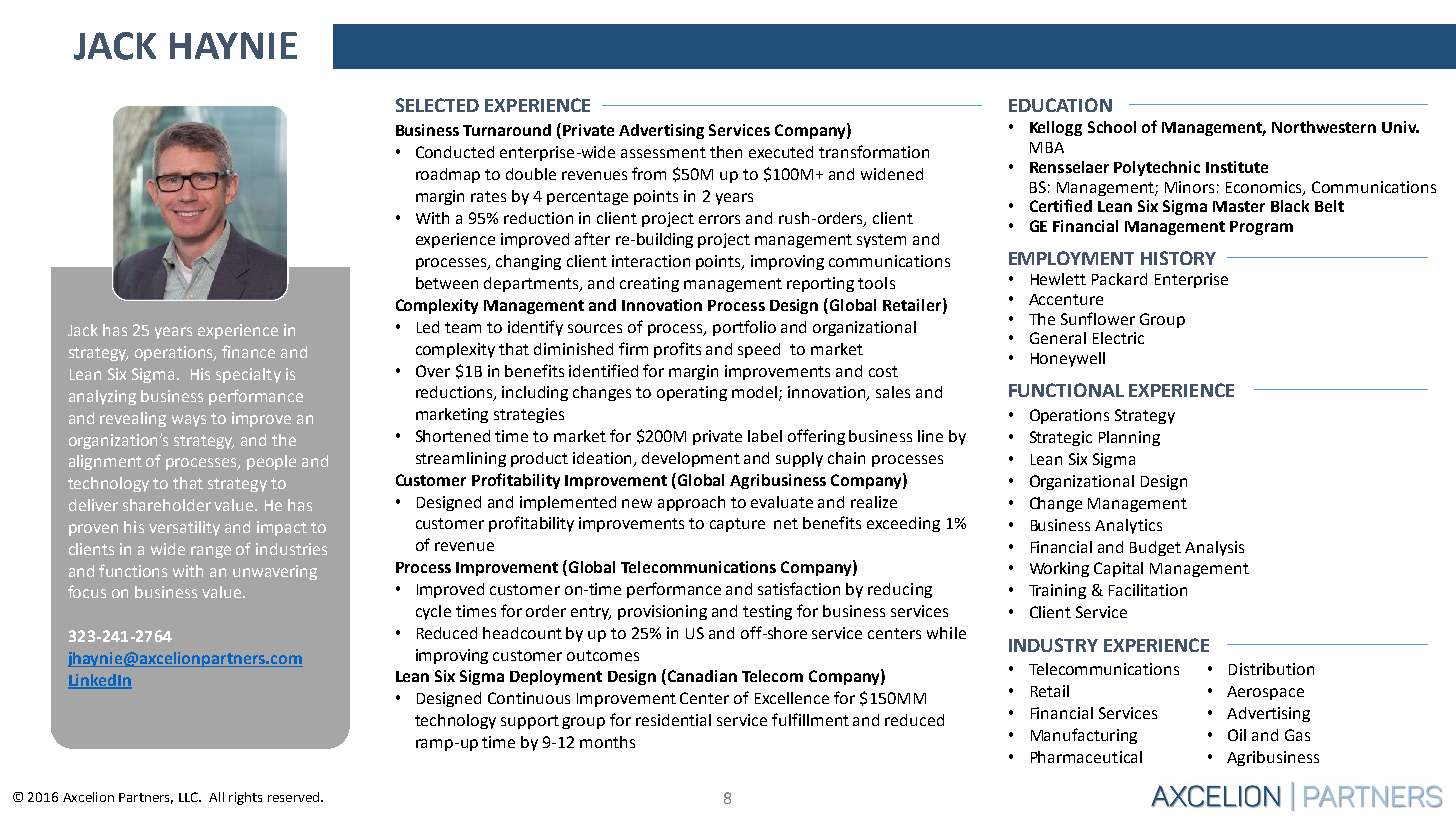 The image size is (1456, 819). I want to click on creating, so click(649, 284).
